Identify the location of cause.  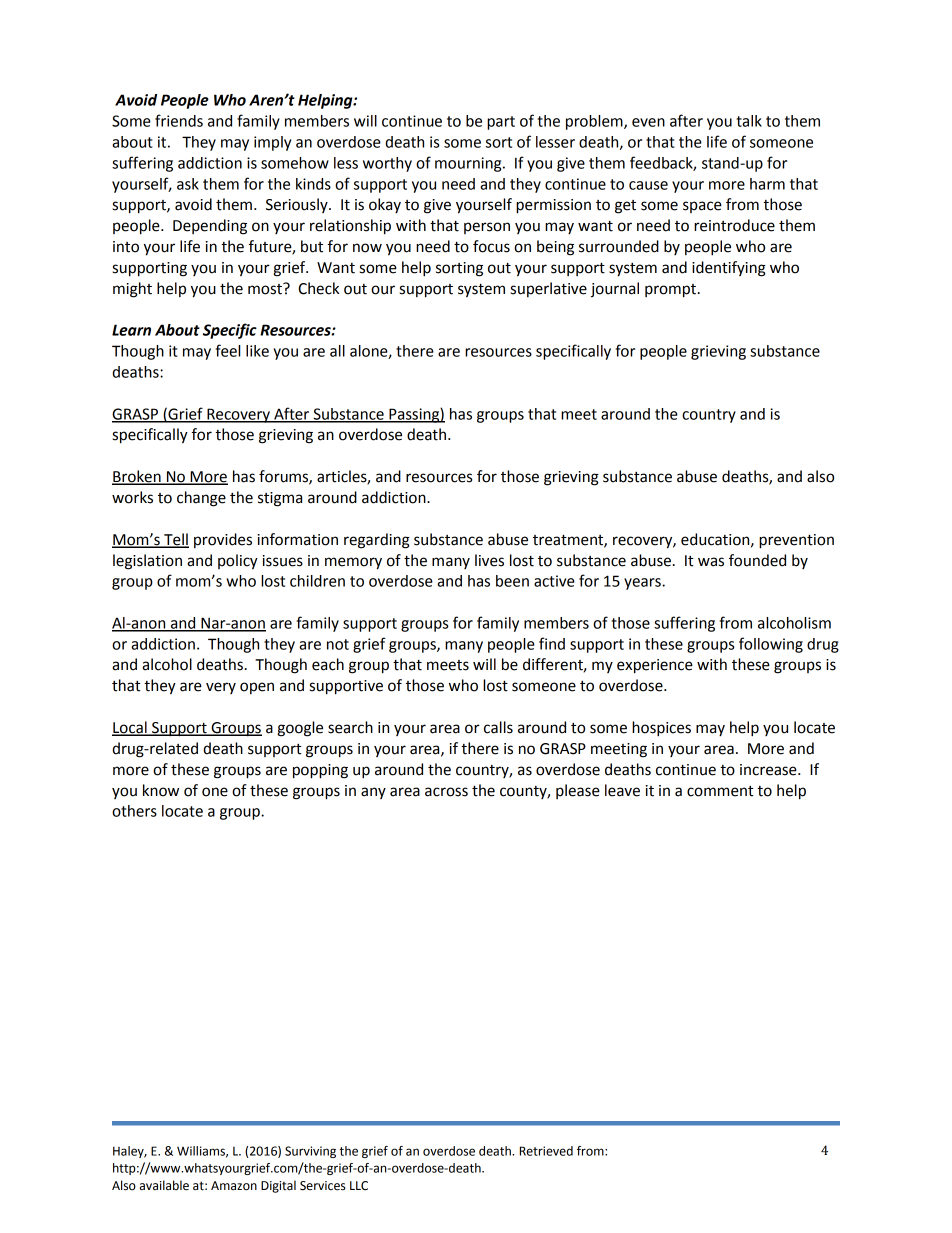
(648, 185).
